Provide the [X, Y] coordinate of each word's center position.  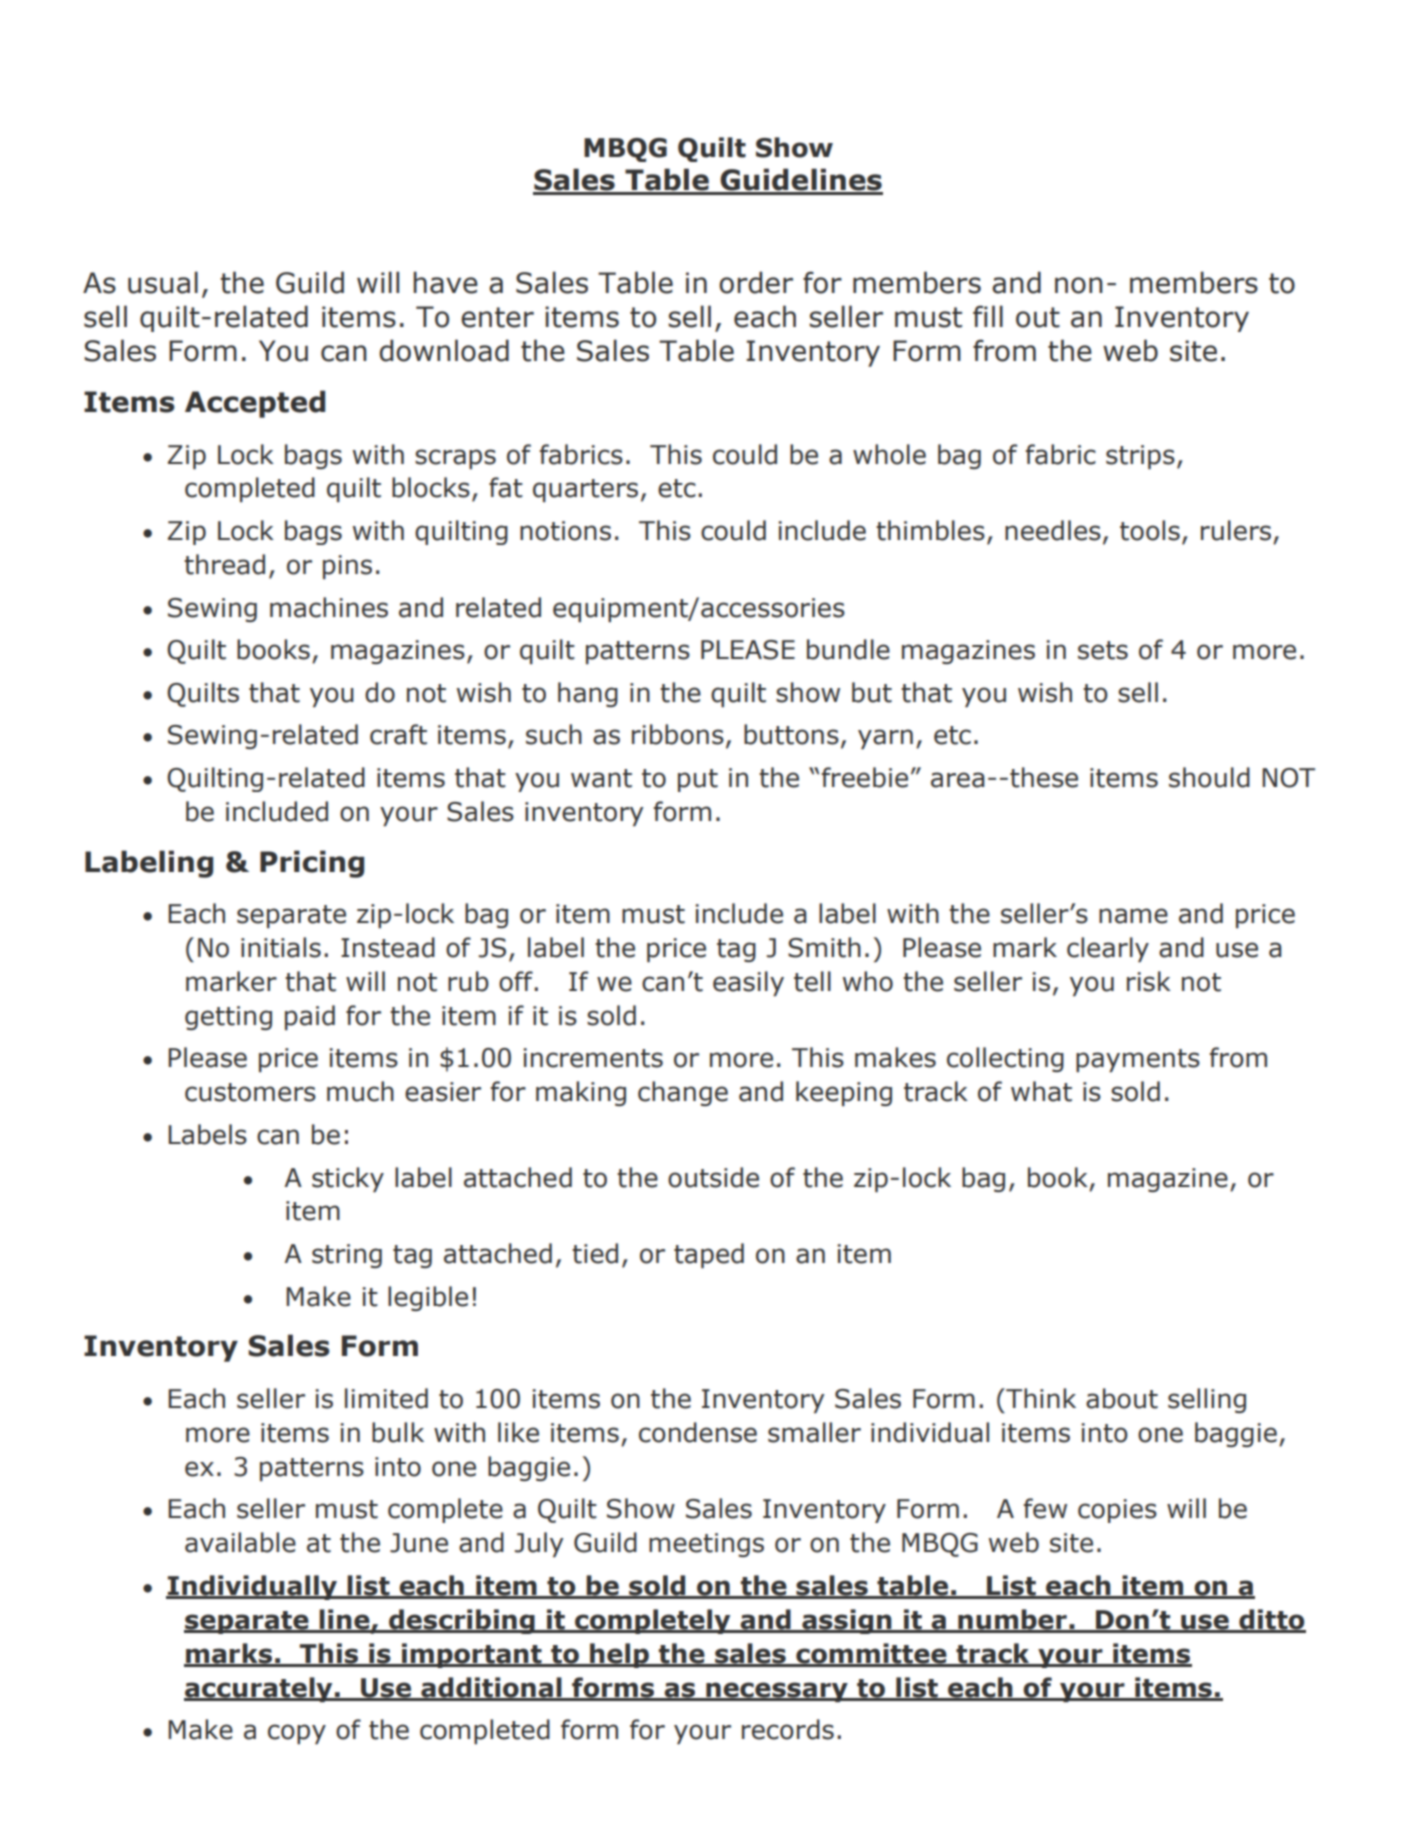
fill [988, 316]
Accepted [255, 404]
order [756, 282]
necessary [777, 1692]
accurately [259, 1689]
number [1012, 1620]
